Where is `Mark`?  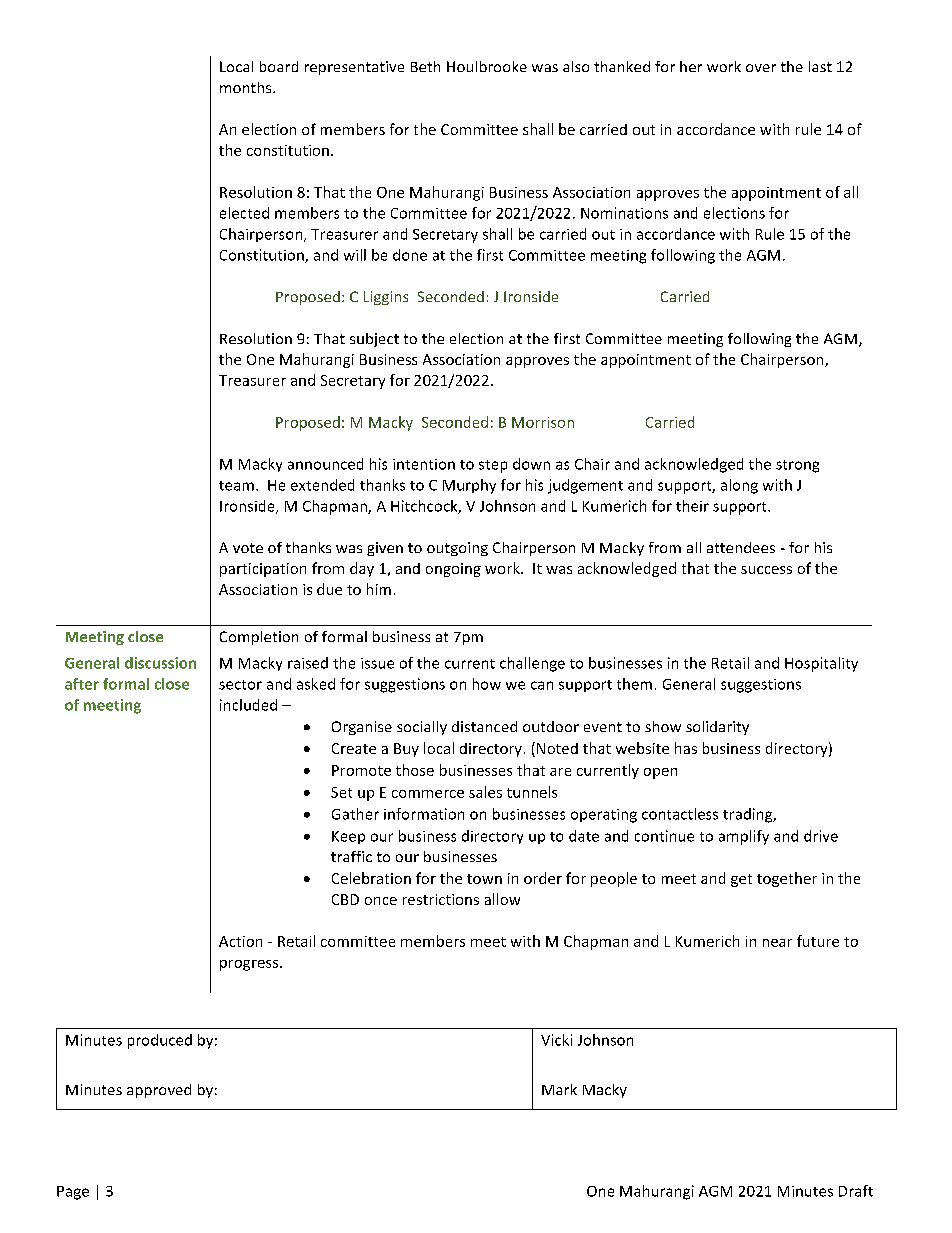
Mark is located at coordinates (559, 1089).
